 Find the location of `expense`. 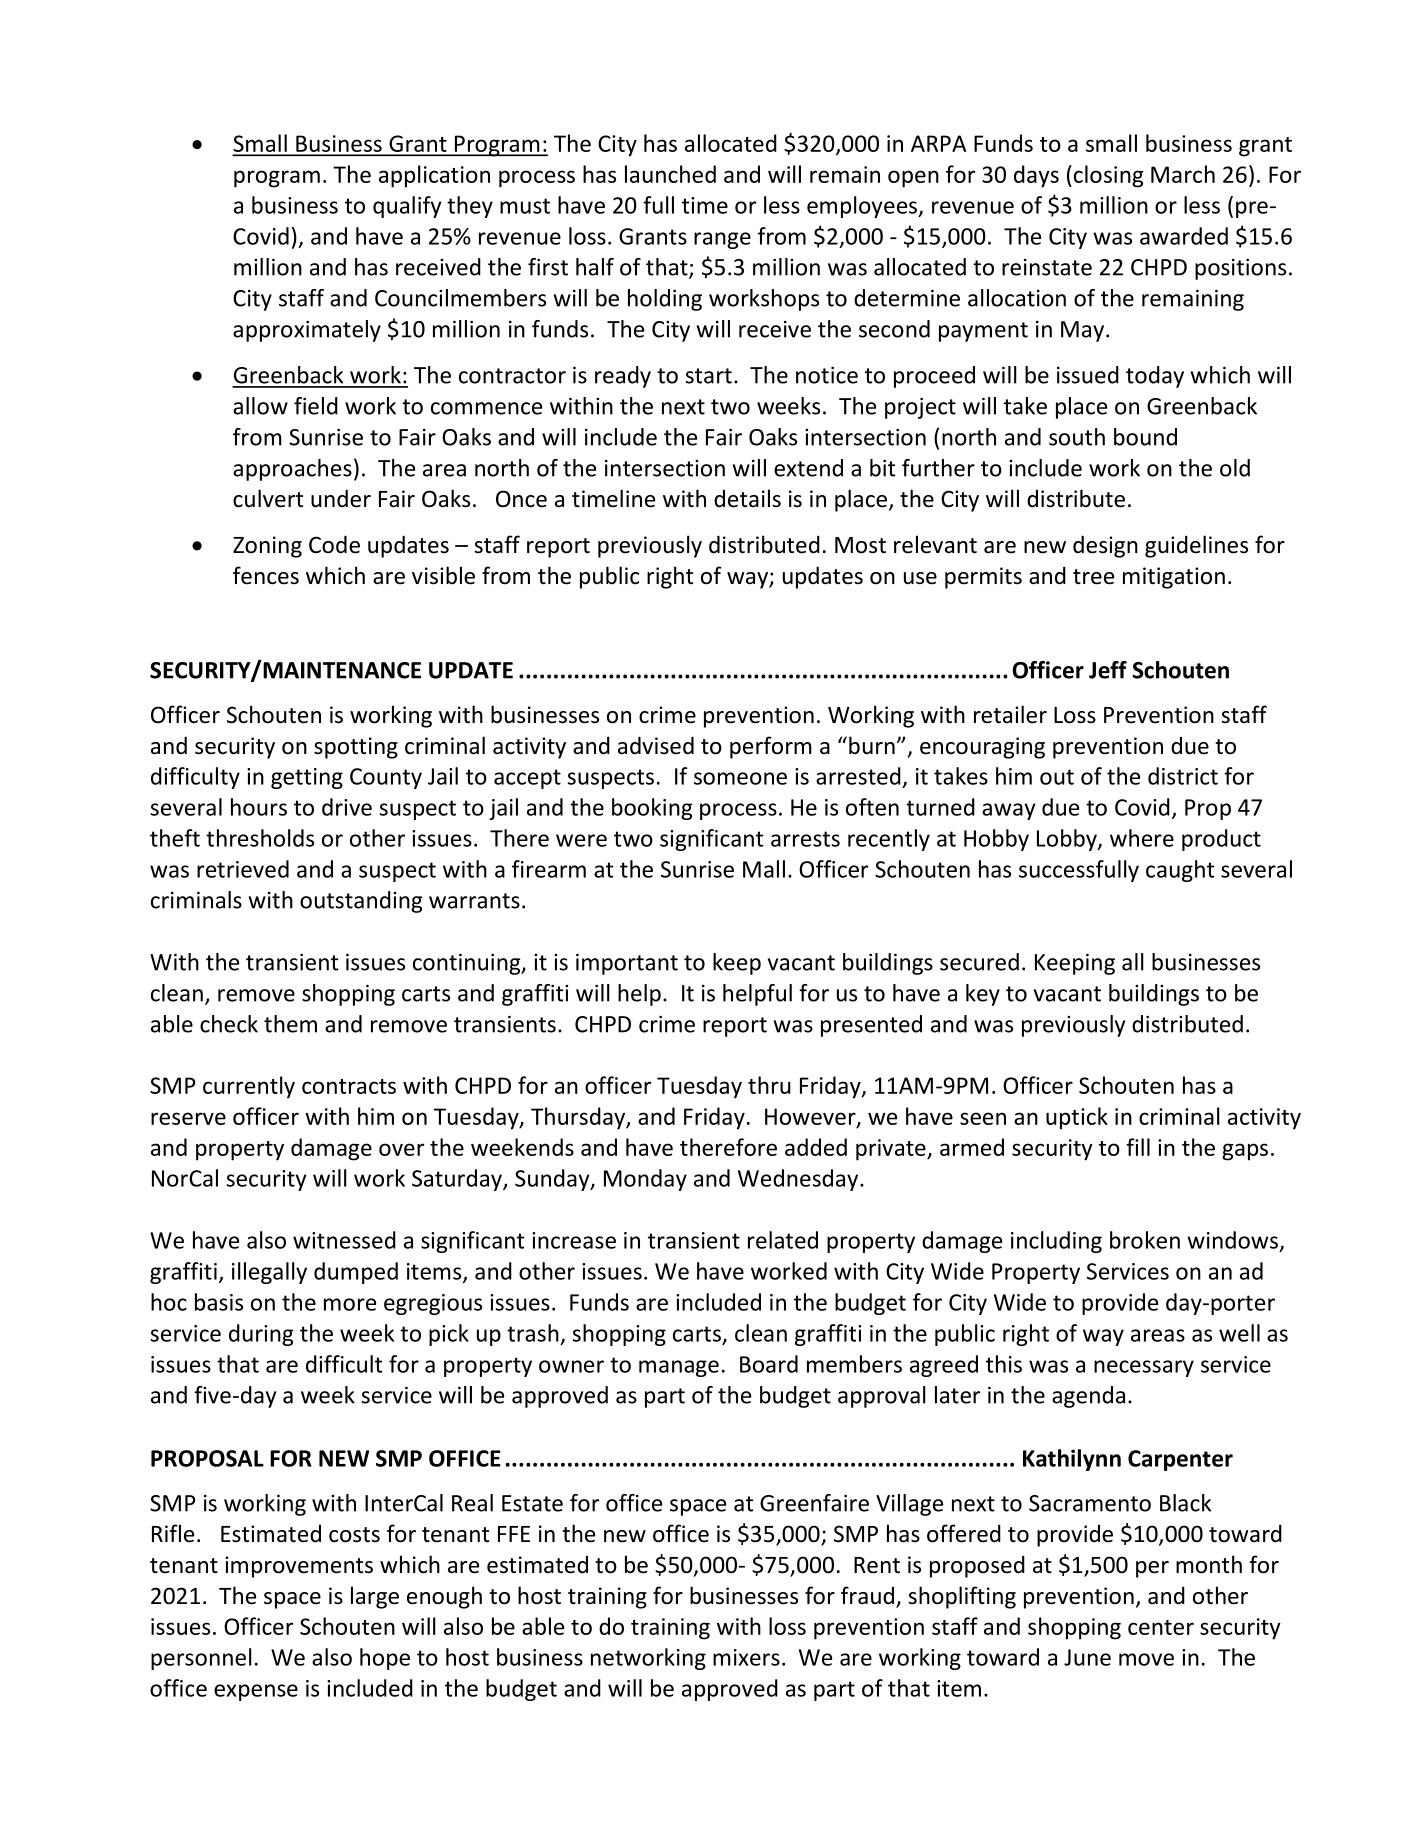

expense is located at coordinates (256, 1692).
